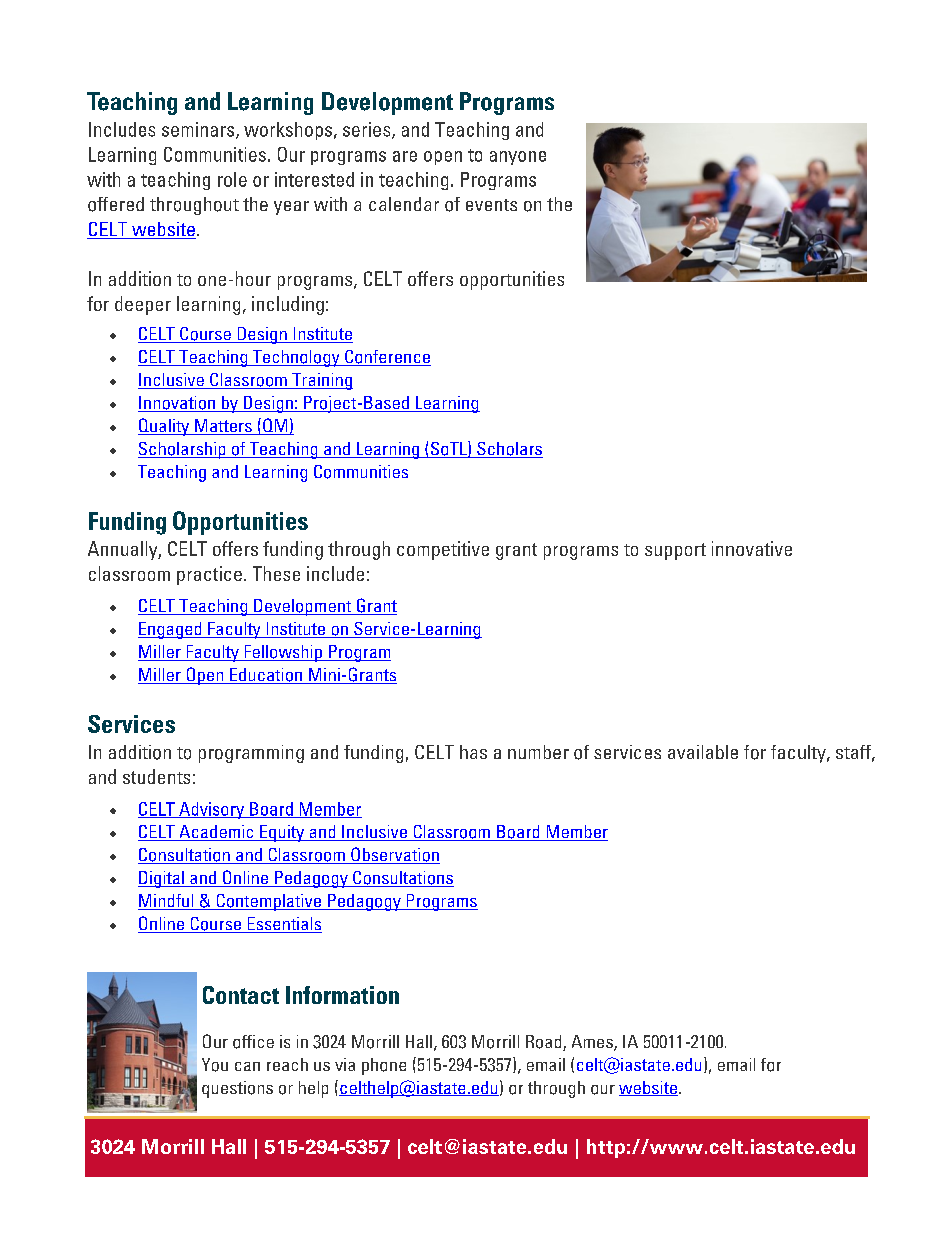  Describe the element at coordinates (171, 630) in the document. I see `Engaged` at that location.
